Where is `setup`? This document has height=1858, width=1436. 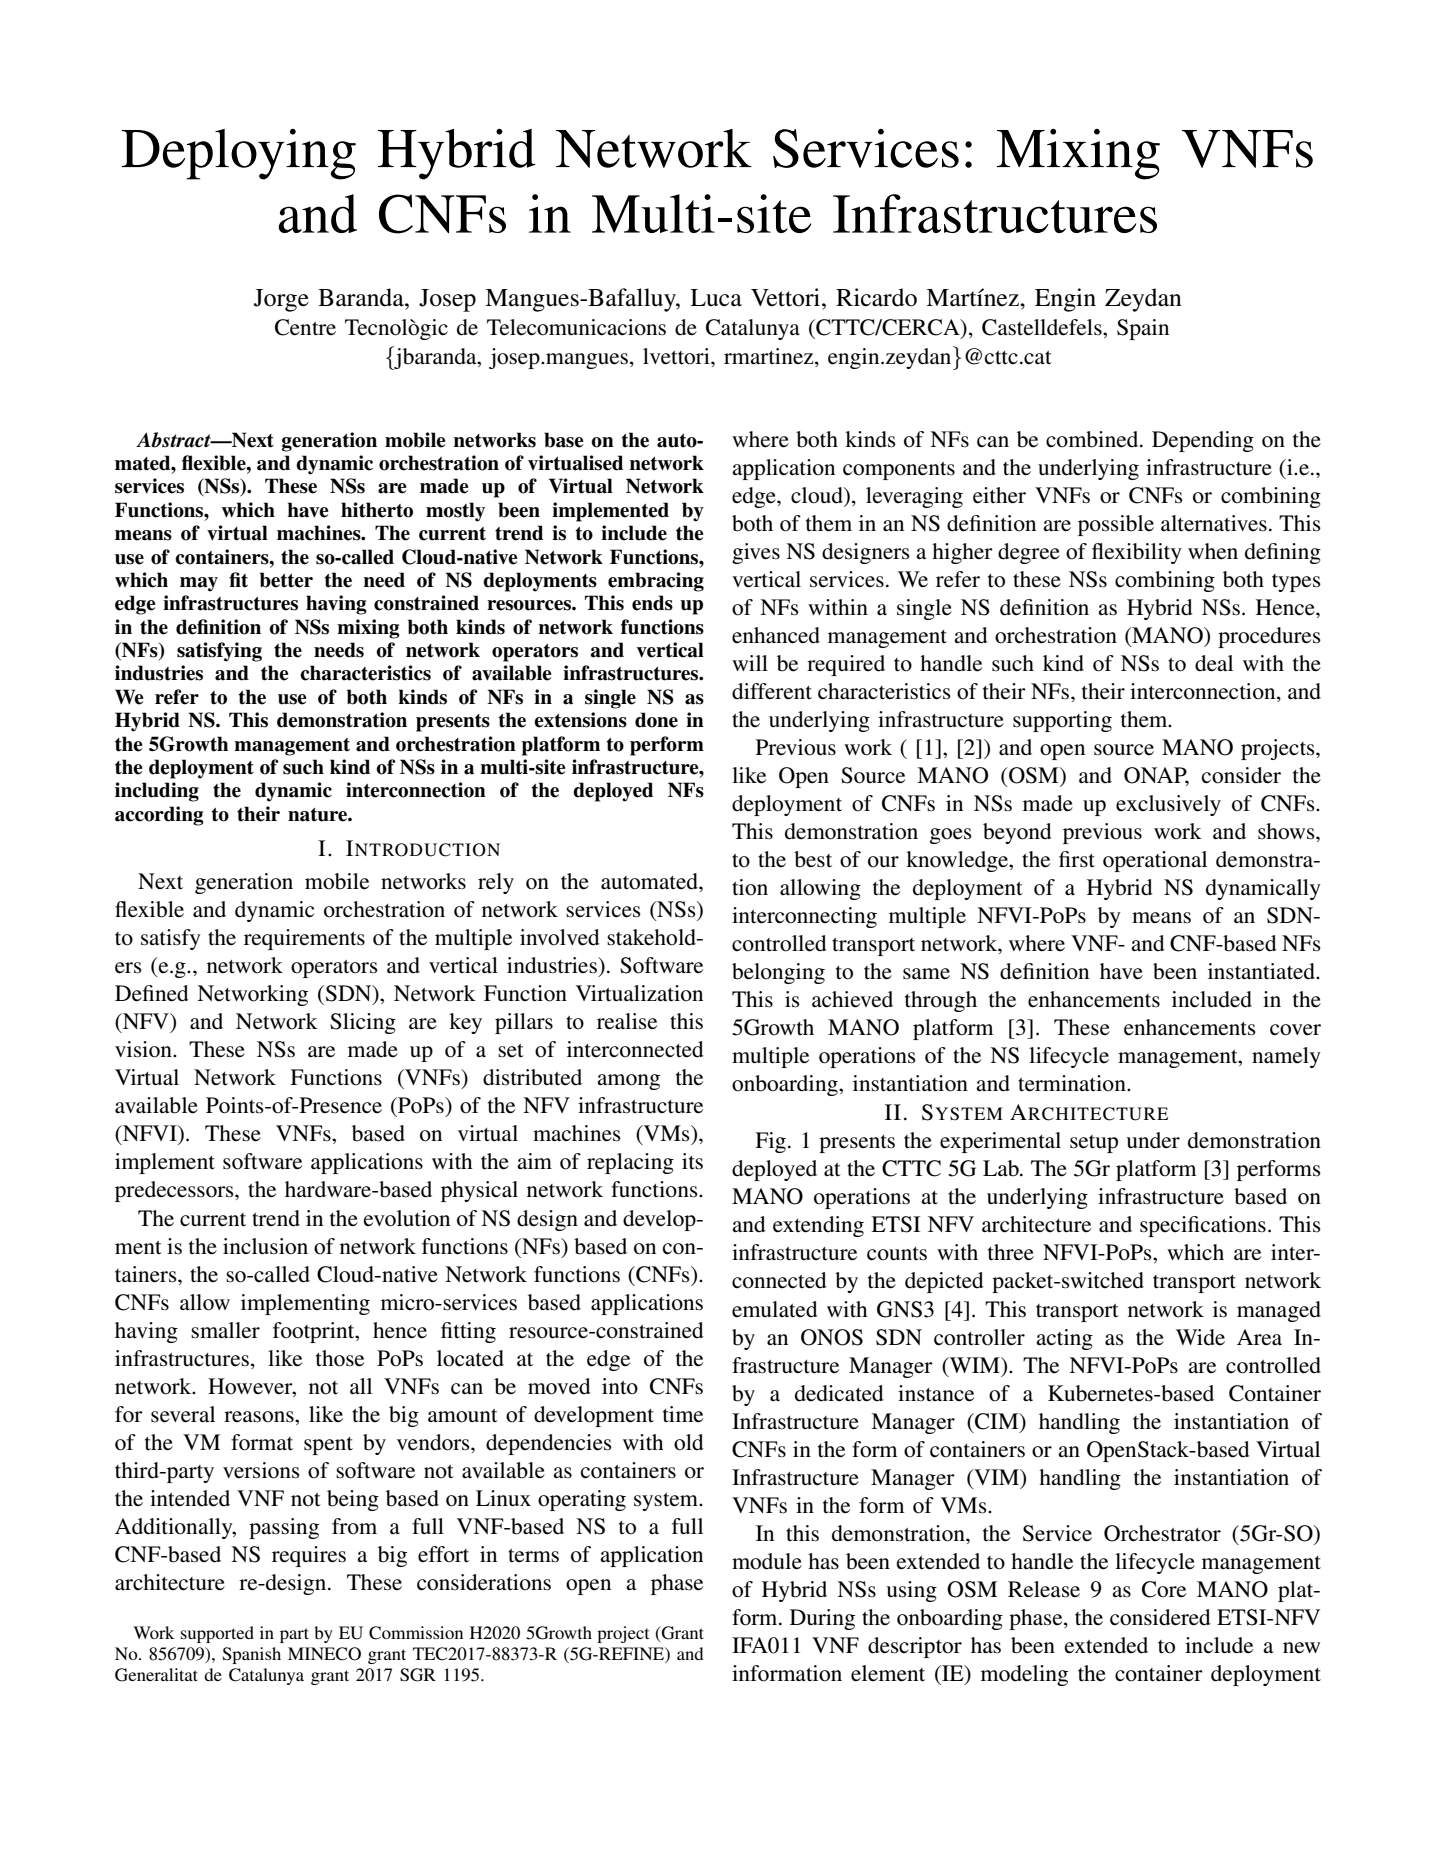 setup is located at coordinates (1094, 1144).
